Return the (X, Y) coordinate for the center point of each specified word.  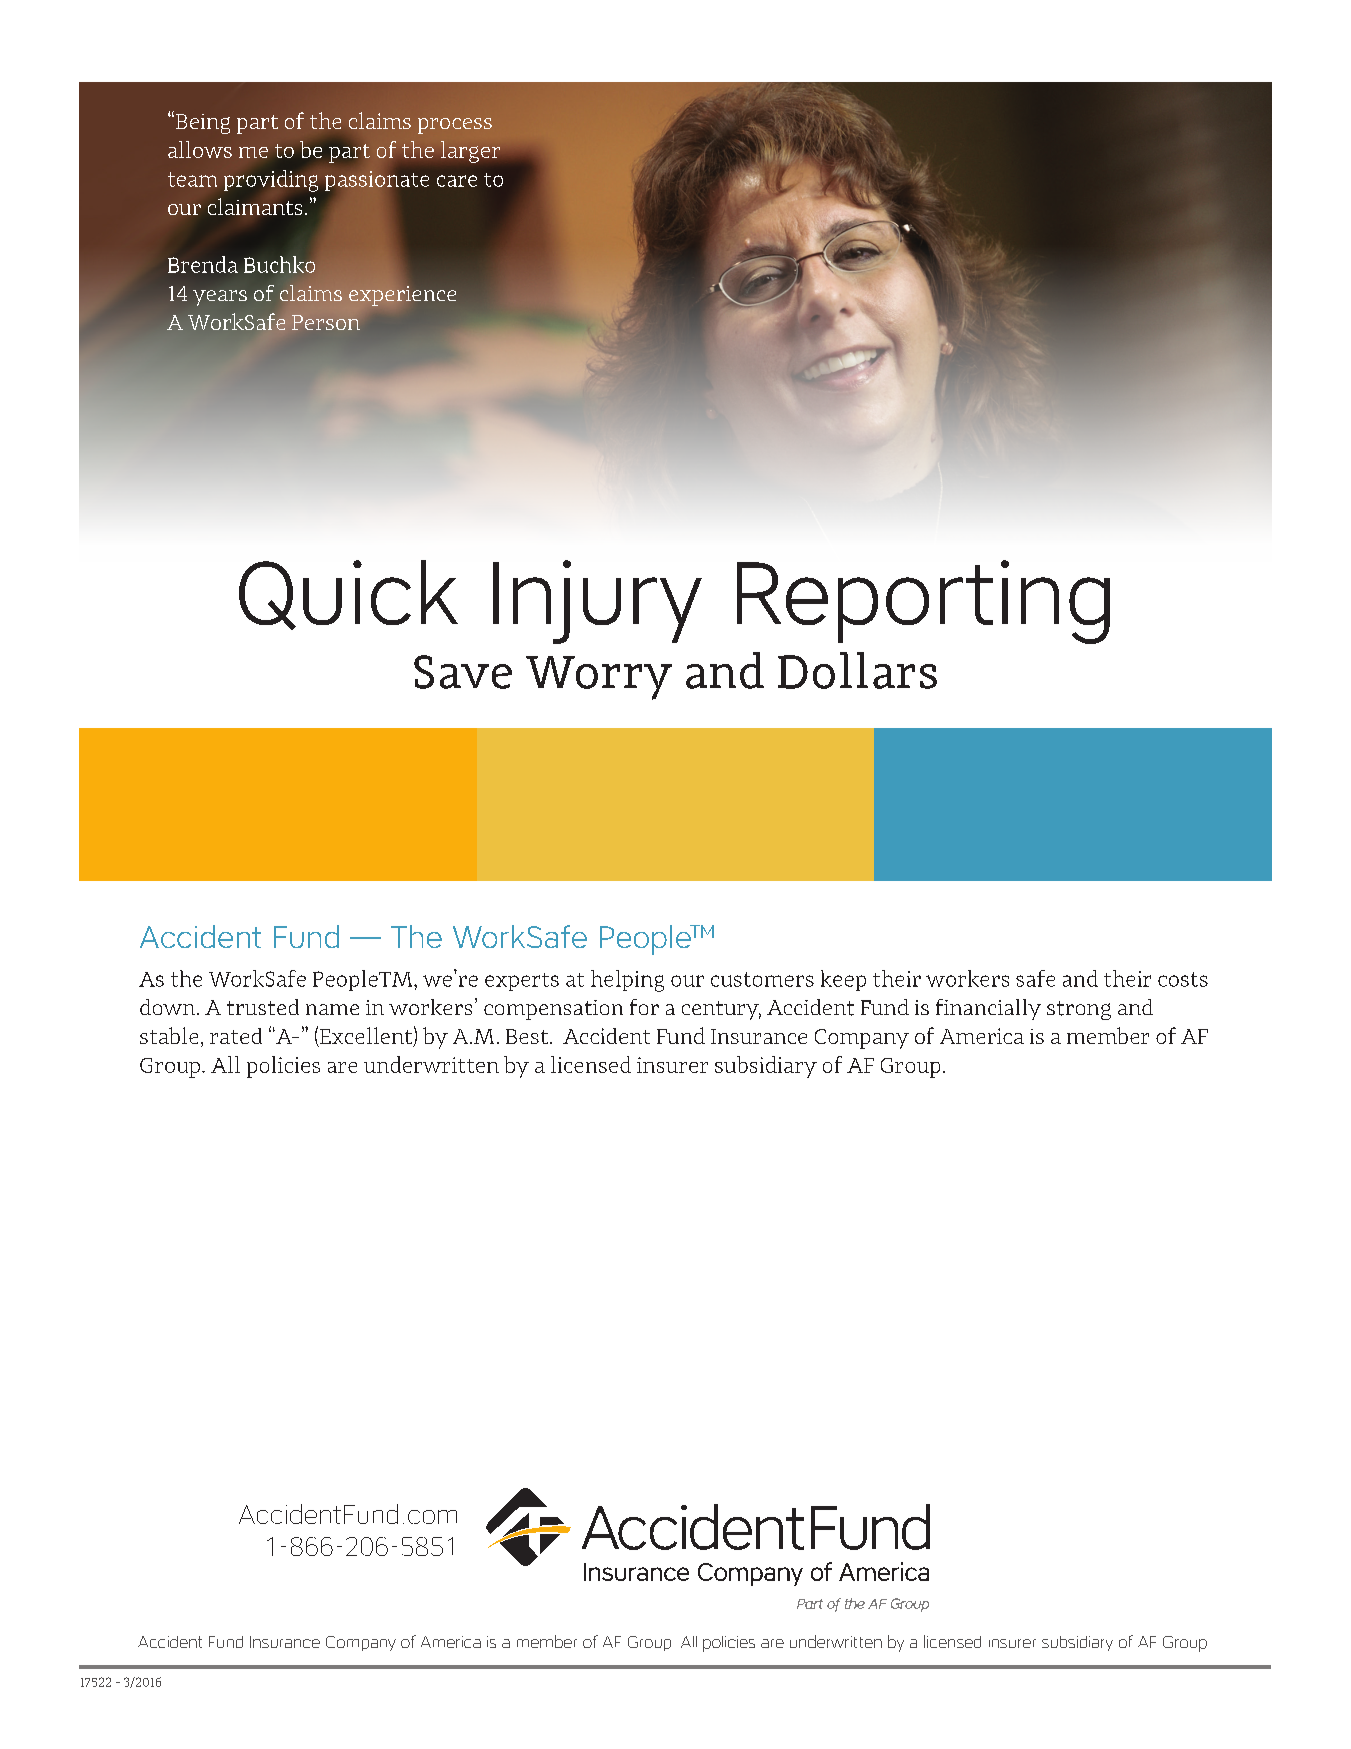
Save (463, 672)
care (457, 181)
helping (627, 981)
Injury (597, 602)
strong (1079, 1010)
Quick (348, 595)
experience (402, 296)
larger (470, 152)
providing (271, 181)
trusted (263, 1007)
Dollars (857, 670)
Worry (599, 678)
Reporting (923, 602)
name (332, 1009)
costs (1183, 979)
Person (326, 322)
